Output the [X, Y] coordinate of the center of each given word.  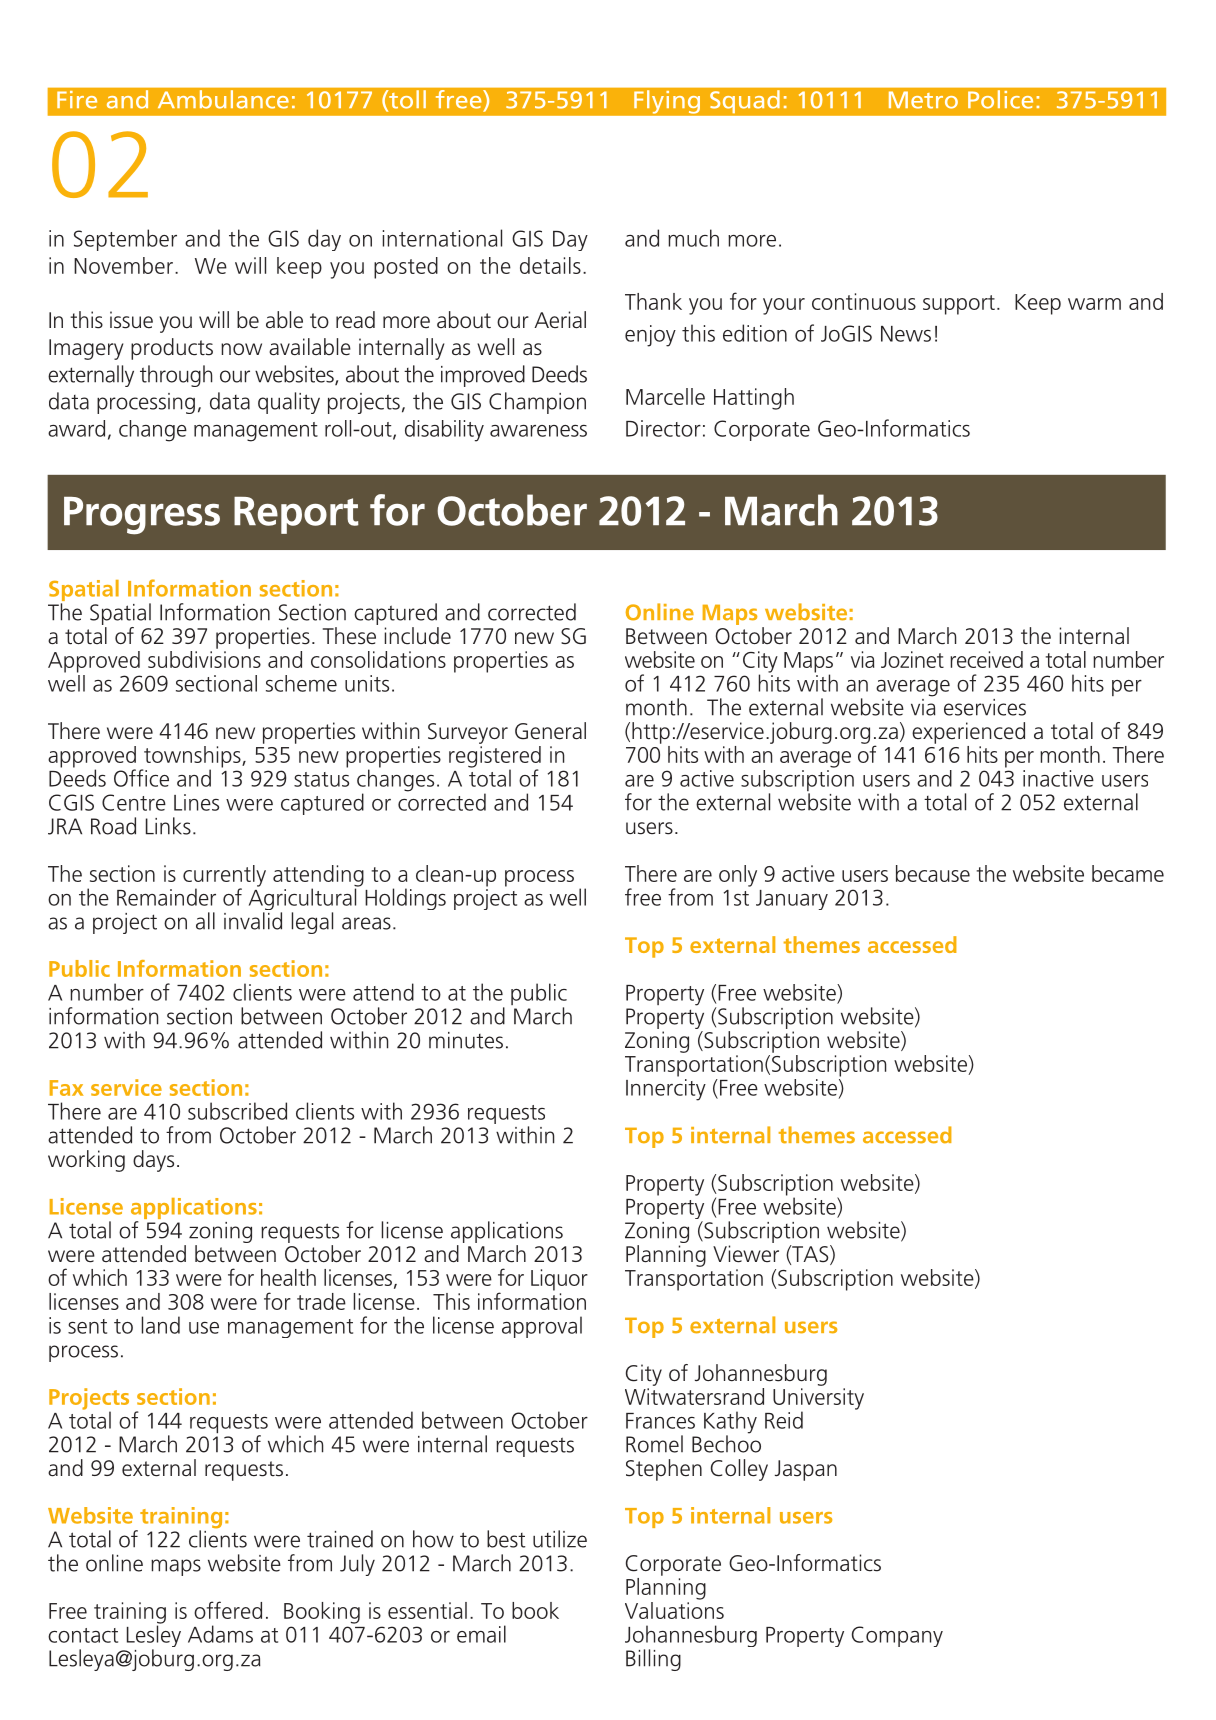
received [986, 659]
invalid [253, 921]
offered [228, 1610]
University [818, 1400]
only [738, 876]
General [550, 731]
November [123, 265]
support [959, 305]
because [933, 873]
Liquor [559, 1280]
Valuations [674, 1609]
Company [897, 1636]
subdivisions [204, 658]
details [550, 265]
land [161, 1325]
